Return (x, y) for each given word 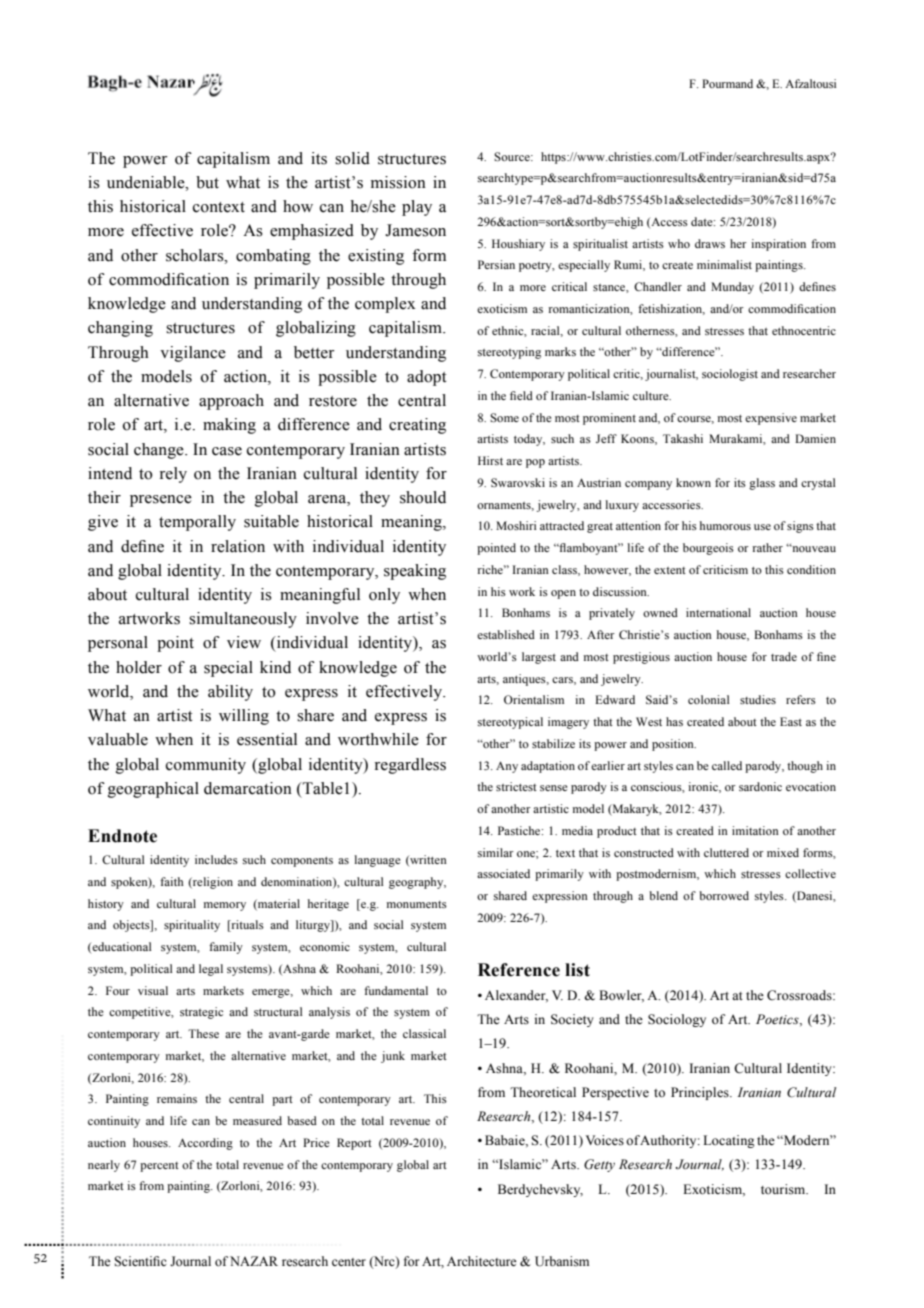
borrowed (724, 895)
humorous (725, 525)
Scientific (140, 1261)
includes (216, 859)
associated (503, 873)
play (417, 208)
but (207, 182)
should (423, 497)
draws (710, 243)
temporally (197, 523)
